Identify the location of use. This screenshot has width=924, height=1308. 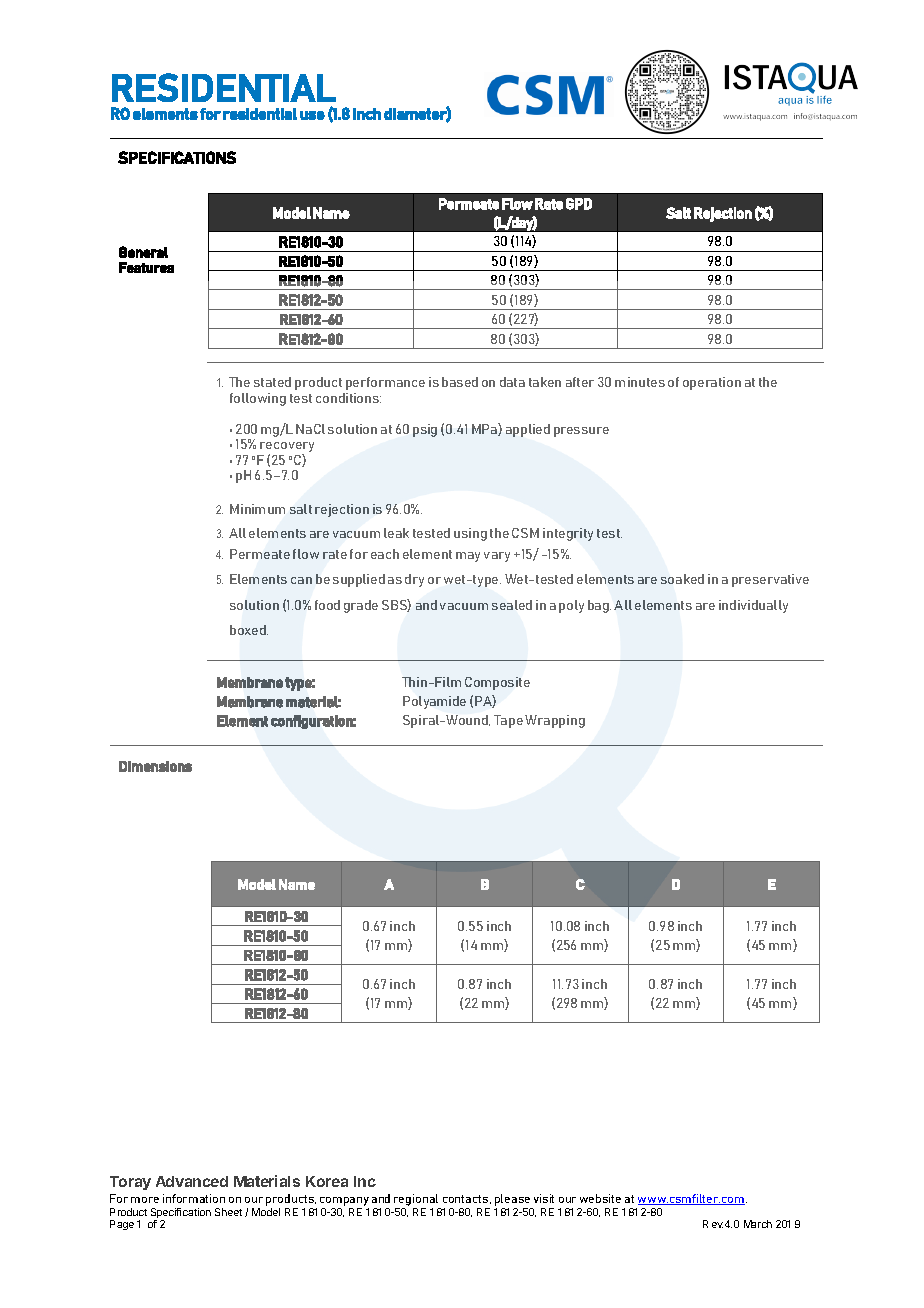
(312, 115).
